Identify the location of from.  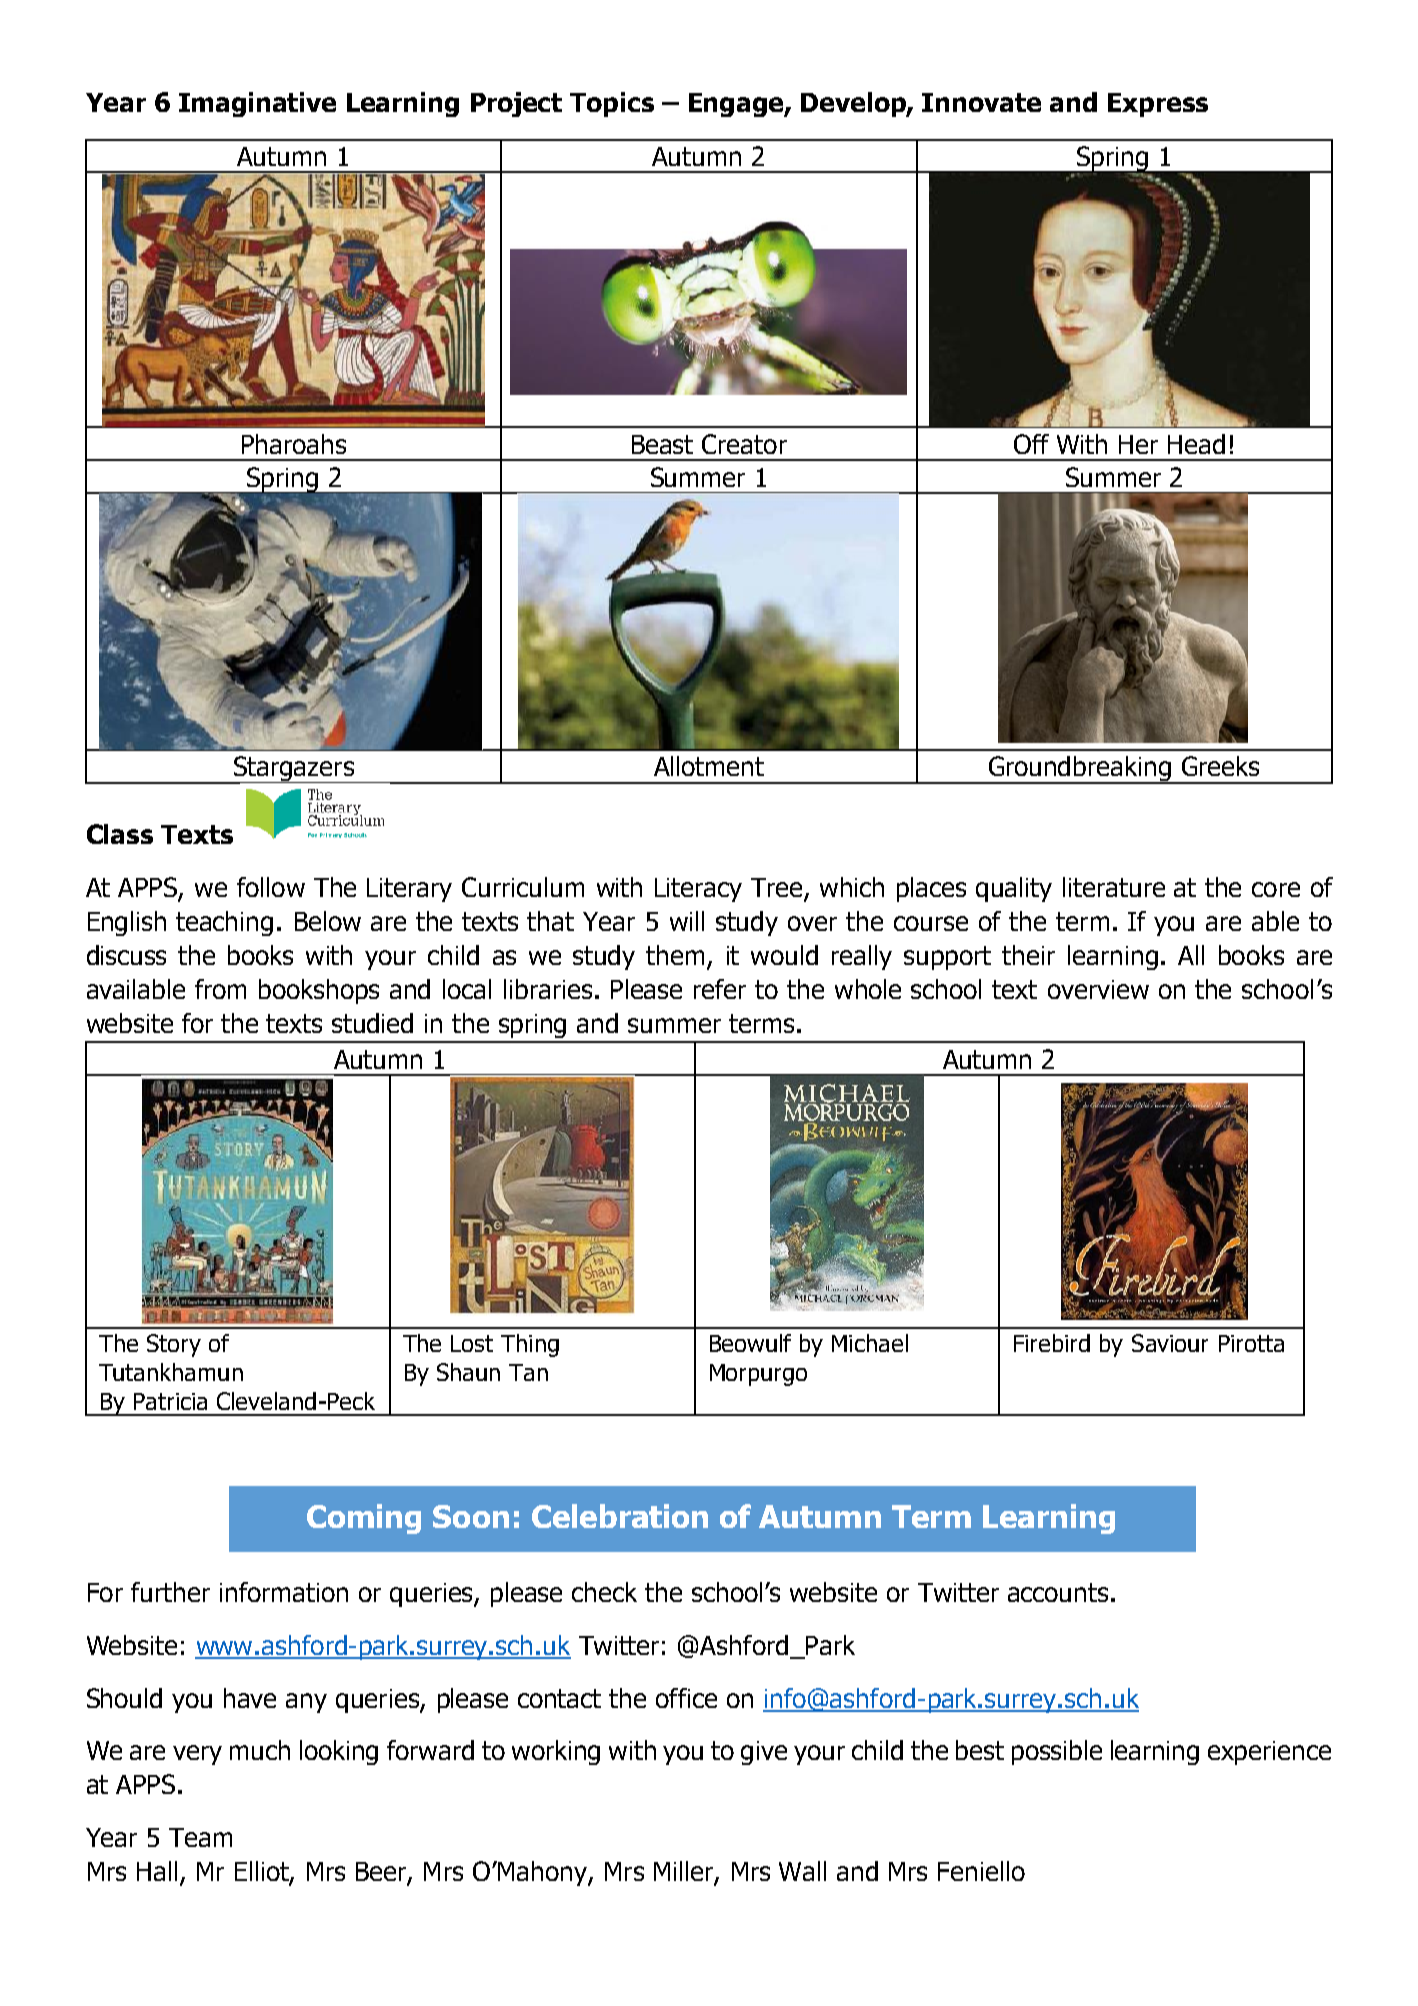
(220, 989).
